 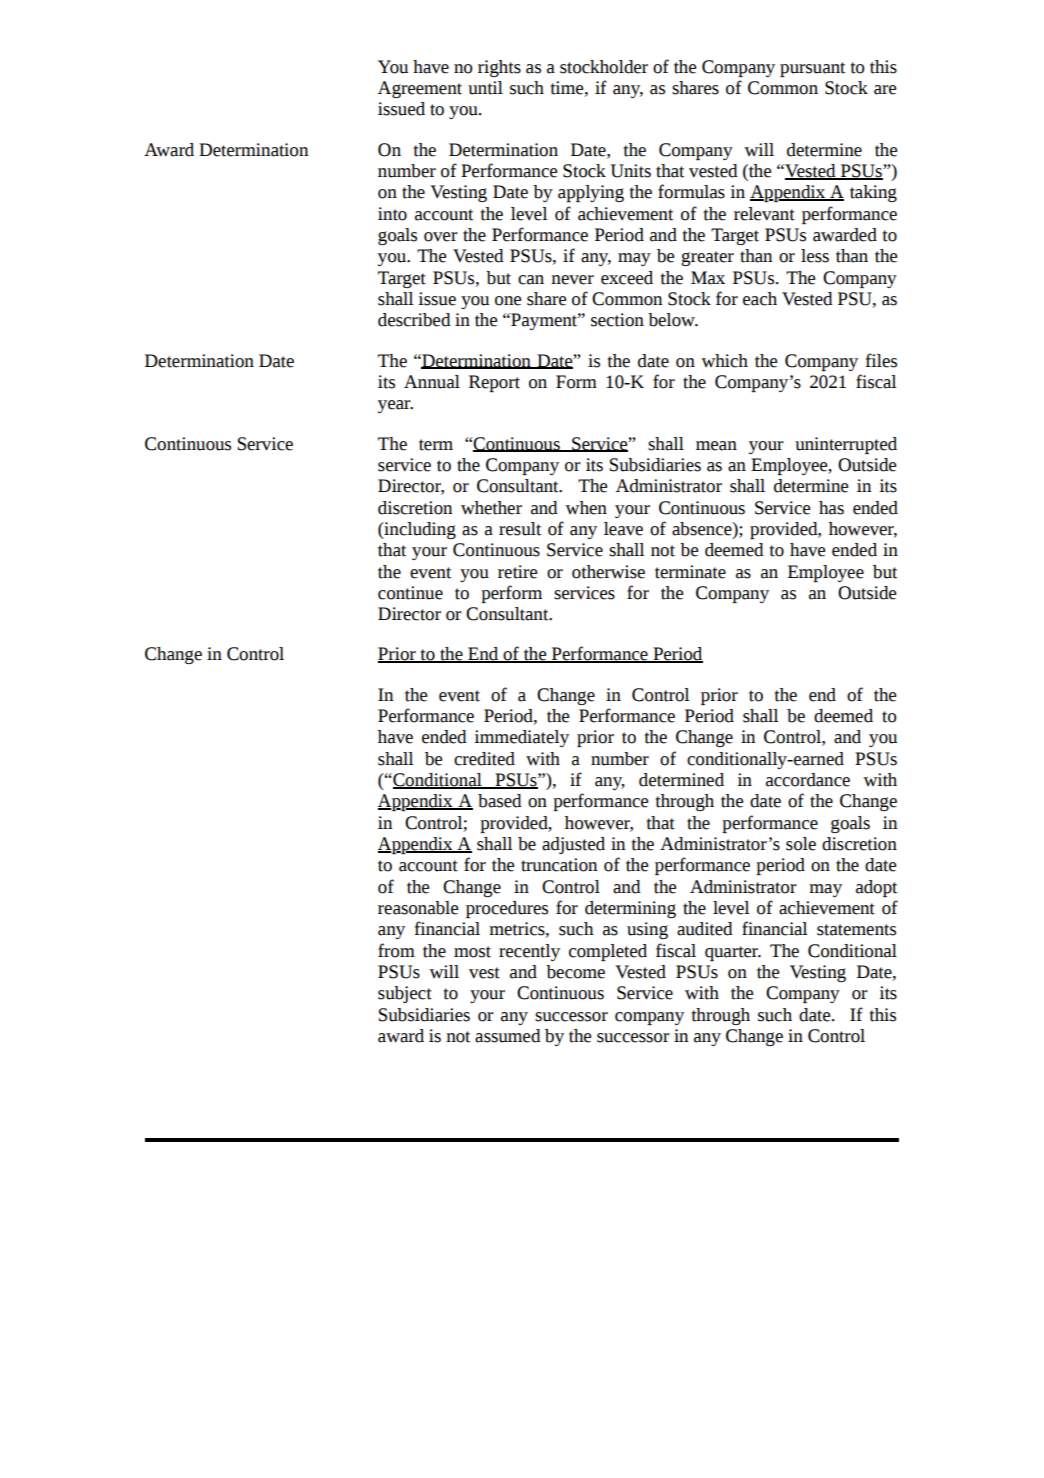 I want to click on has, so click(x=831, y=508).
